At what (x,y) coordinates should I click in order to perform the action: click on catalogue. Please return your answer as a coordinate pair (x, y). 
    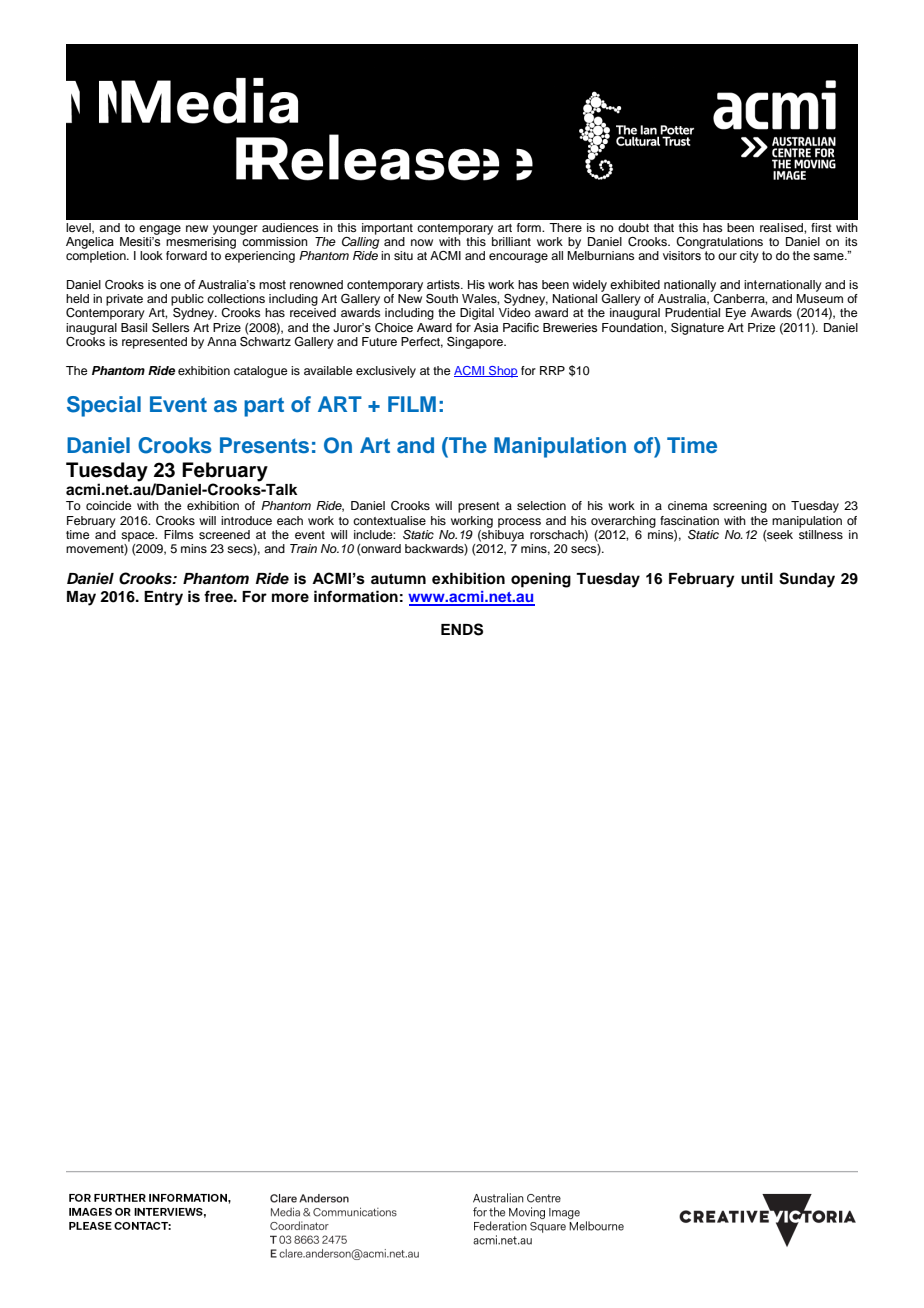
    Looking at the image, I should click on (260, 372).
